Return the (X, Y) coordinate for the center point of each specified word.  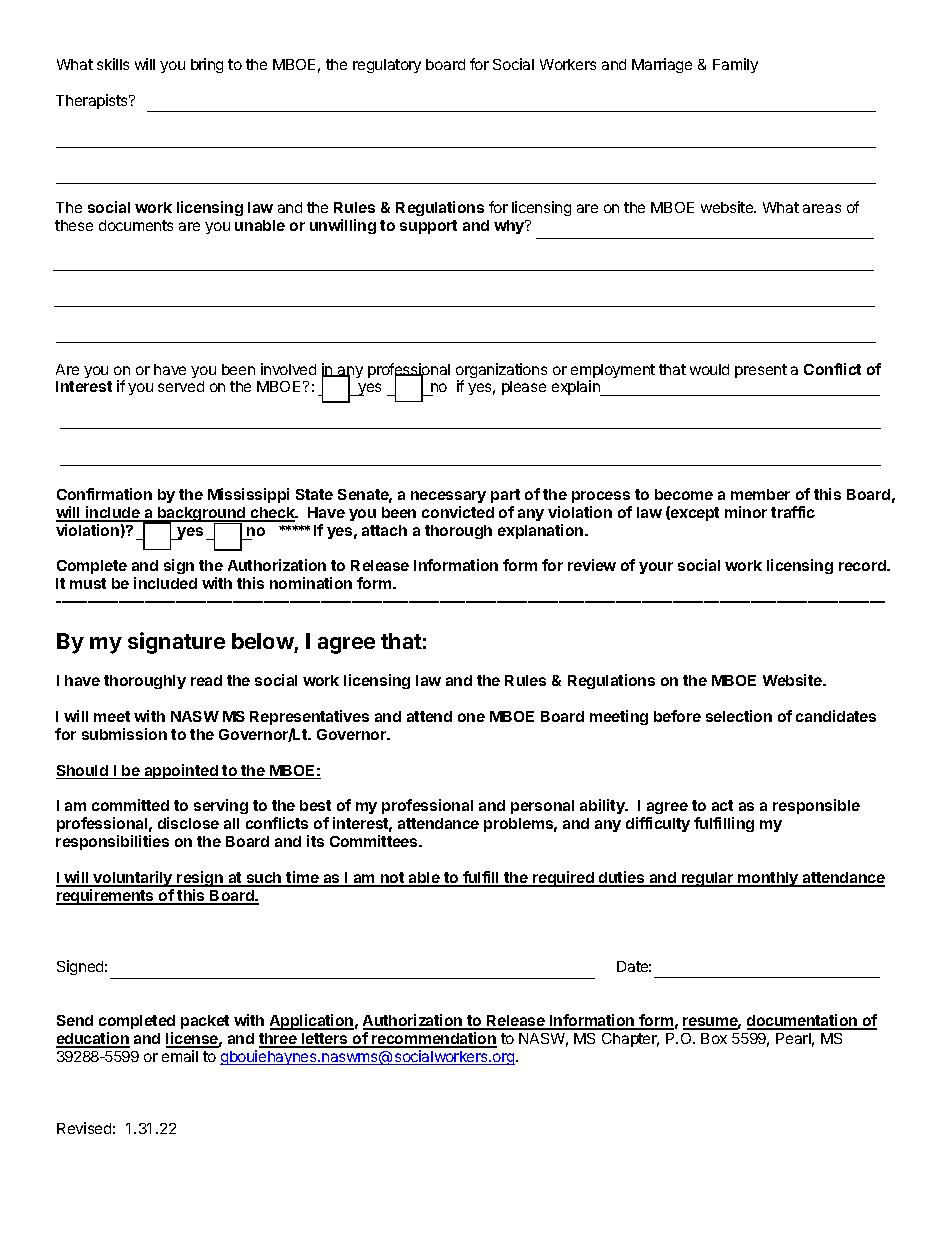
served (181, 386)
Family (735, 65)
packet (205, 1022)
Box (714, 1038)
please (524, 388)
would (709, 369)
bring (207, 65)
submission (124, 734)
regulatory (387, 66)
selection (739, 716)
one (471, 717)
